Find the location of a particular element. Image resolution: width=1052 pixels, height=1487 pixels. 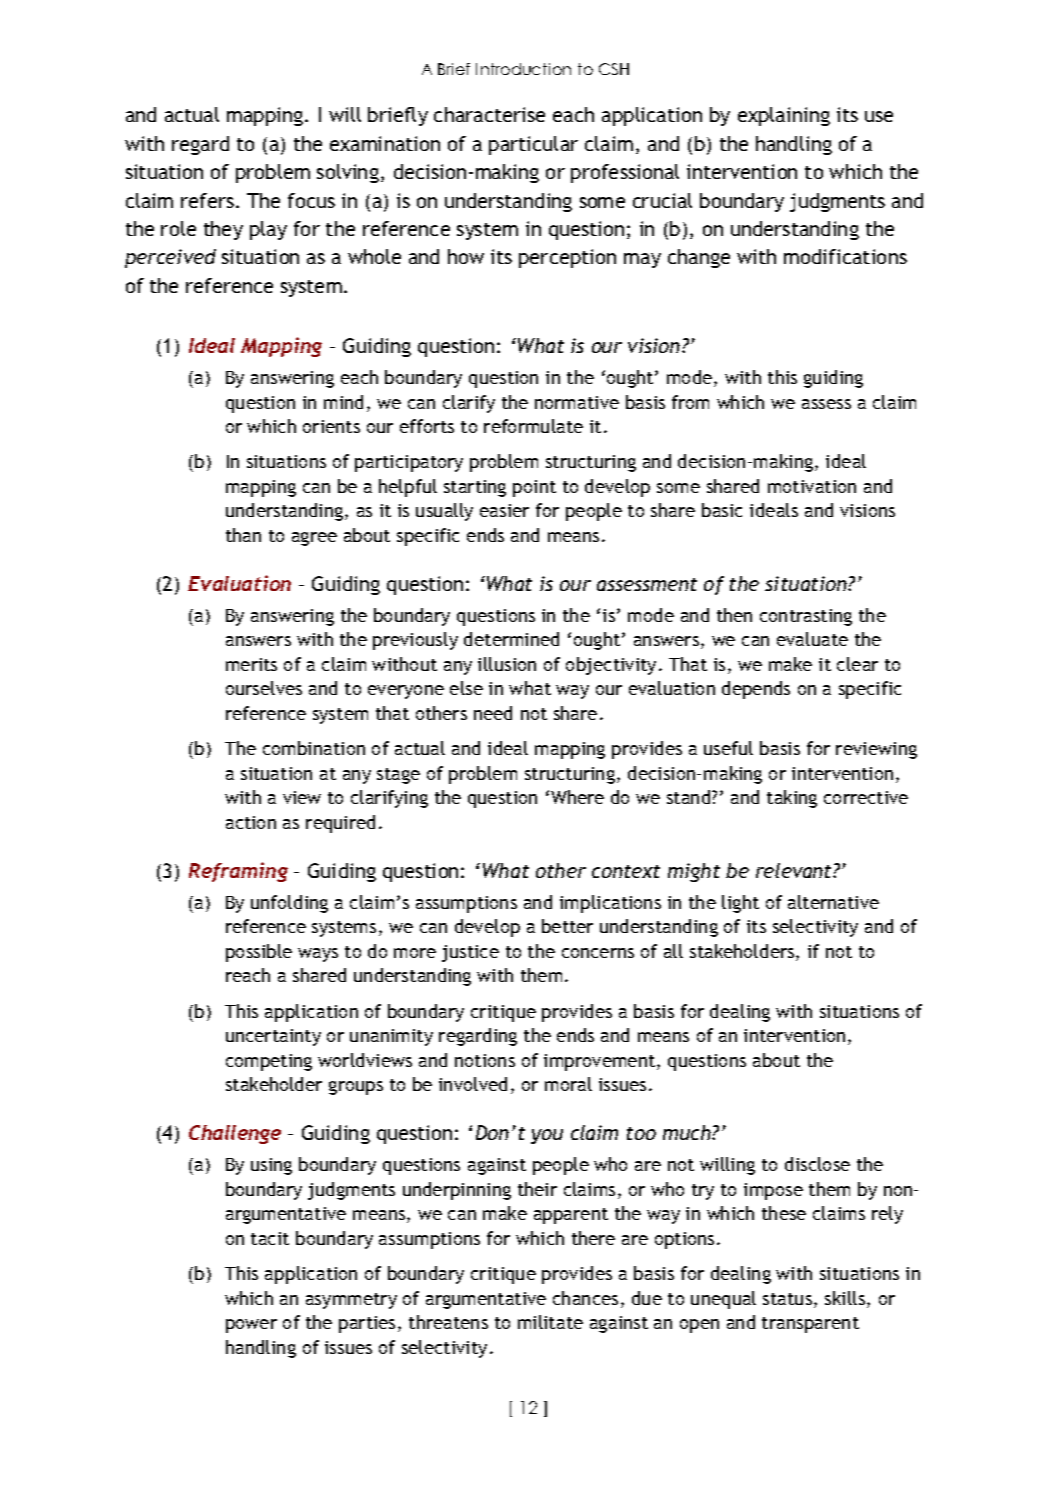

motivation is located at coordinates (812, 486).
